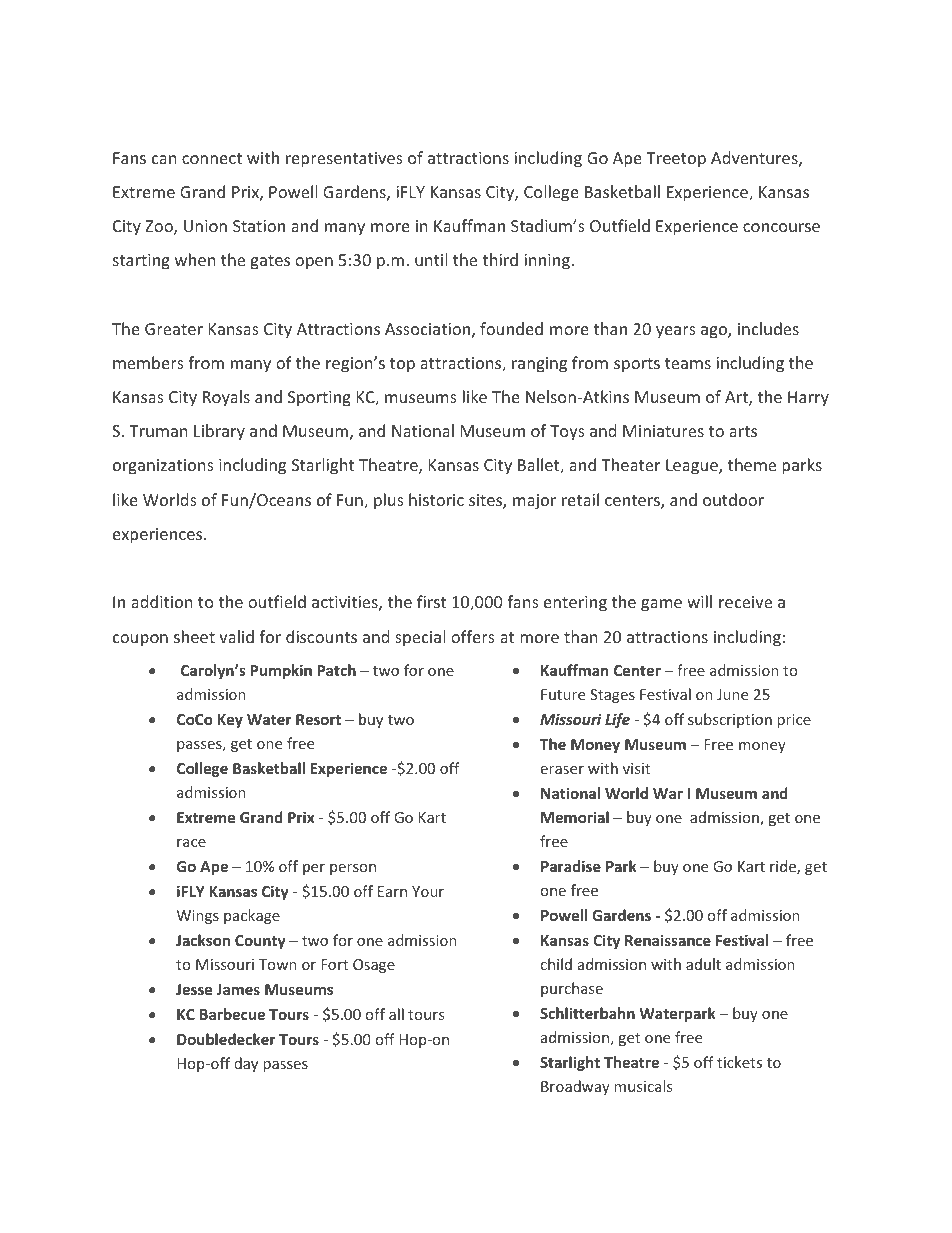 The height and width of the screenshot is (1233, 952). What do you see at coordinates (676, 160) in the screenshot?
I see `Treetop` at bounding box center [676, 160].
